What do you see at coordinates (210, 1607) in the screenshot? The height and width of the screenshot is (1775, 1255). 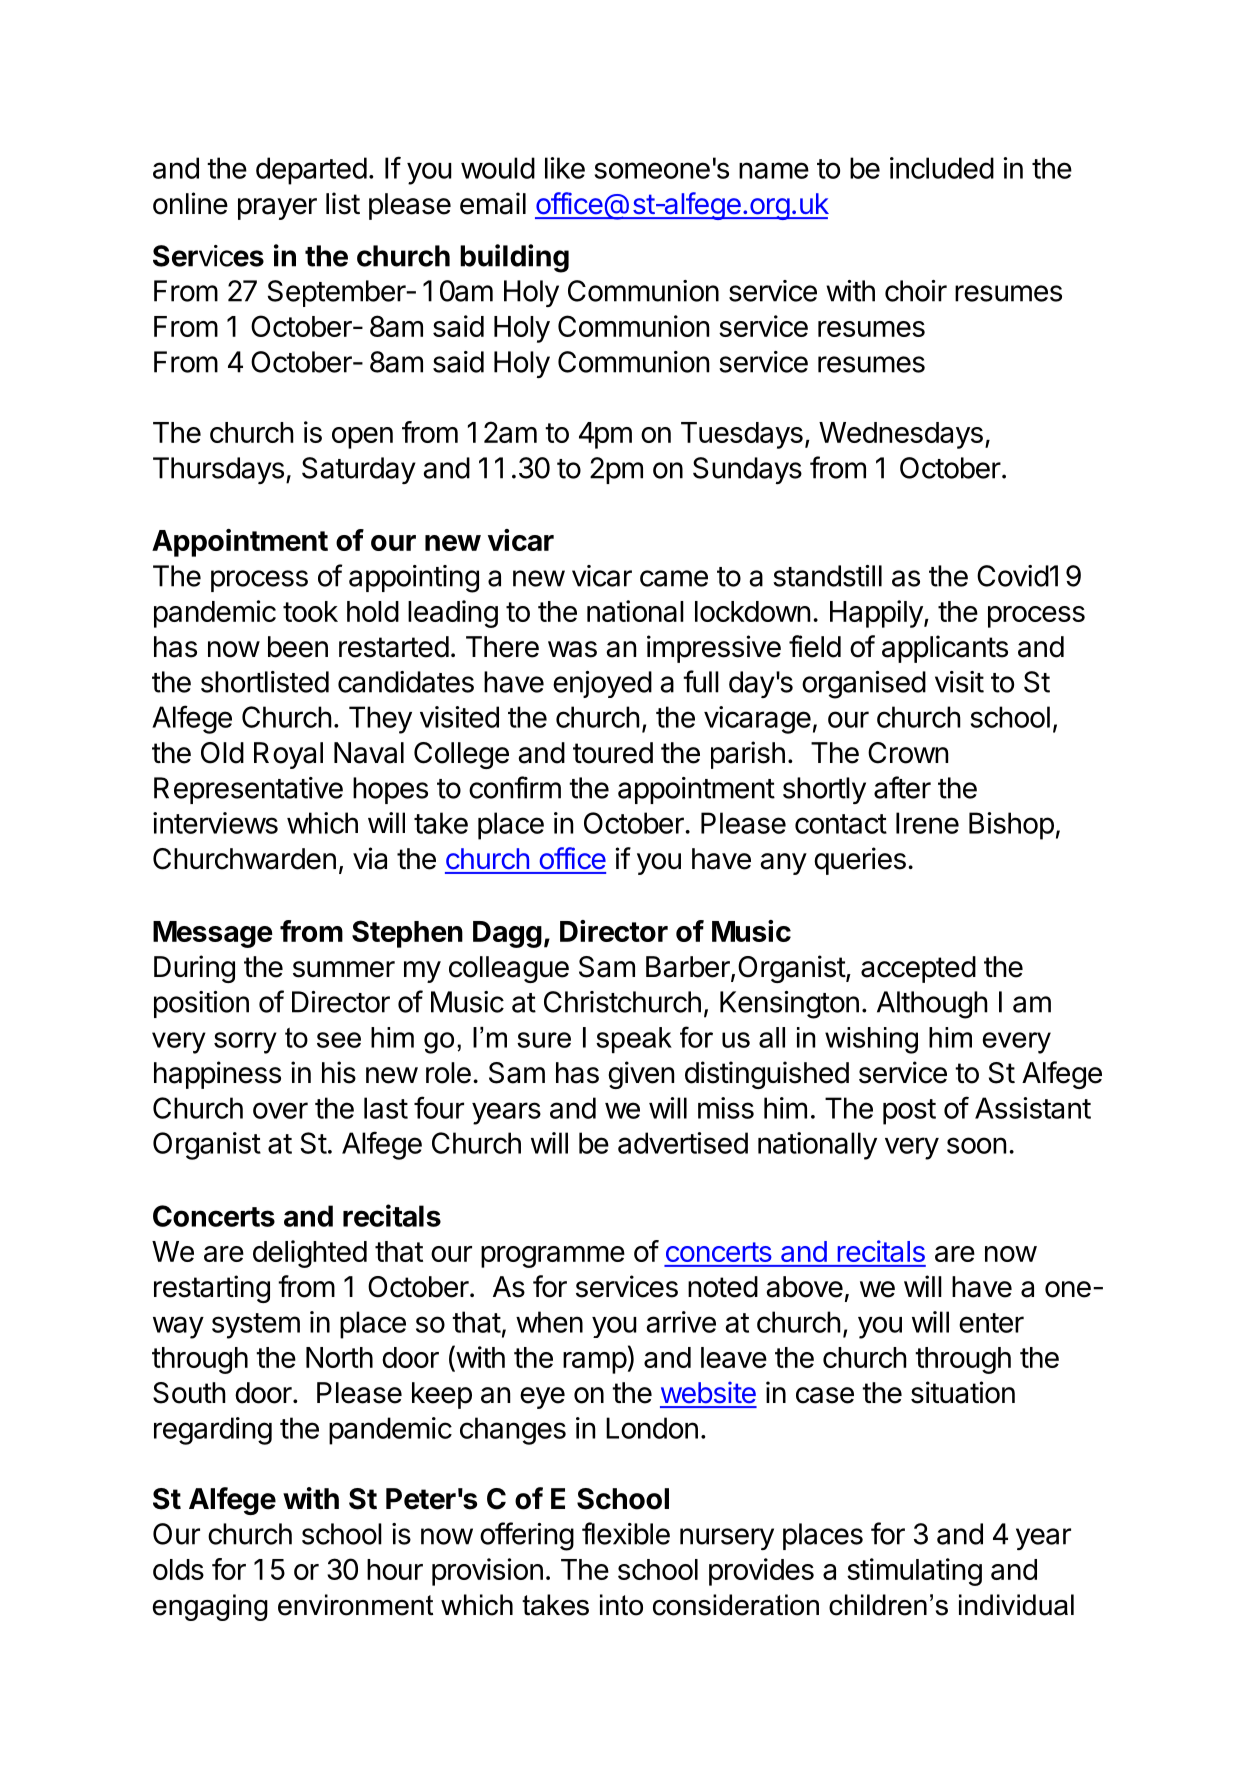 I see `engaging` at bounding box center [210, 1607].
